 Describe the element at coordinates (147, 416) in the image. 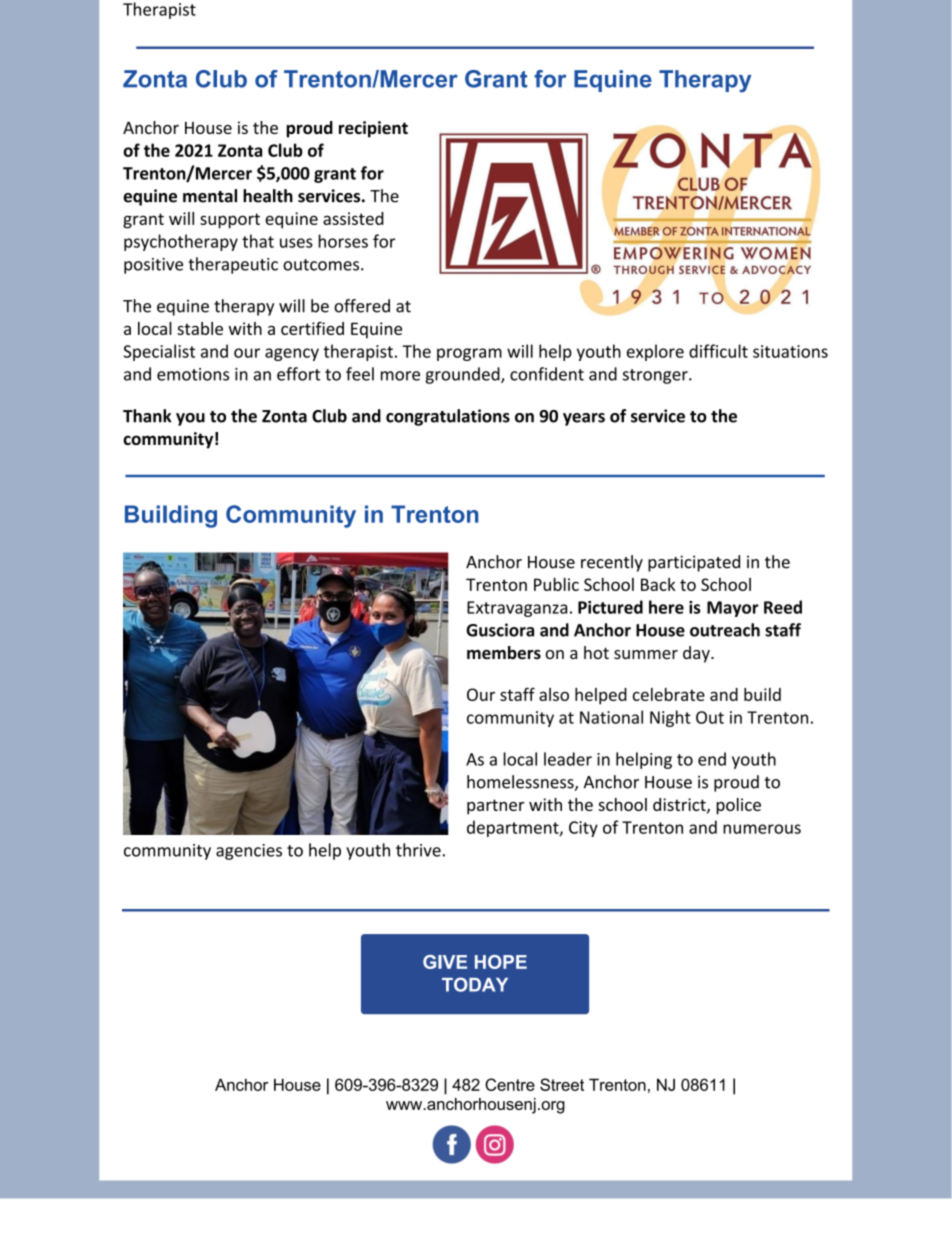

I see `Thank` at that location.
